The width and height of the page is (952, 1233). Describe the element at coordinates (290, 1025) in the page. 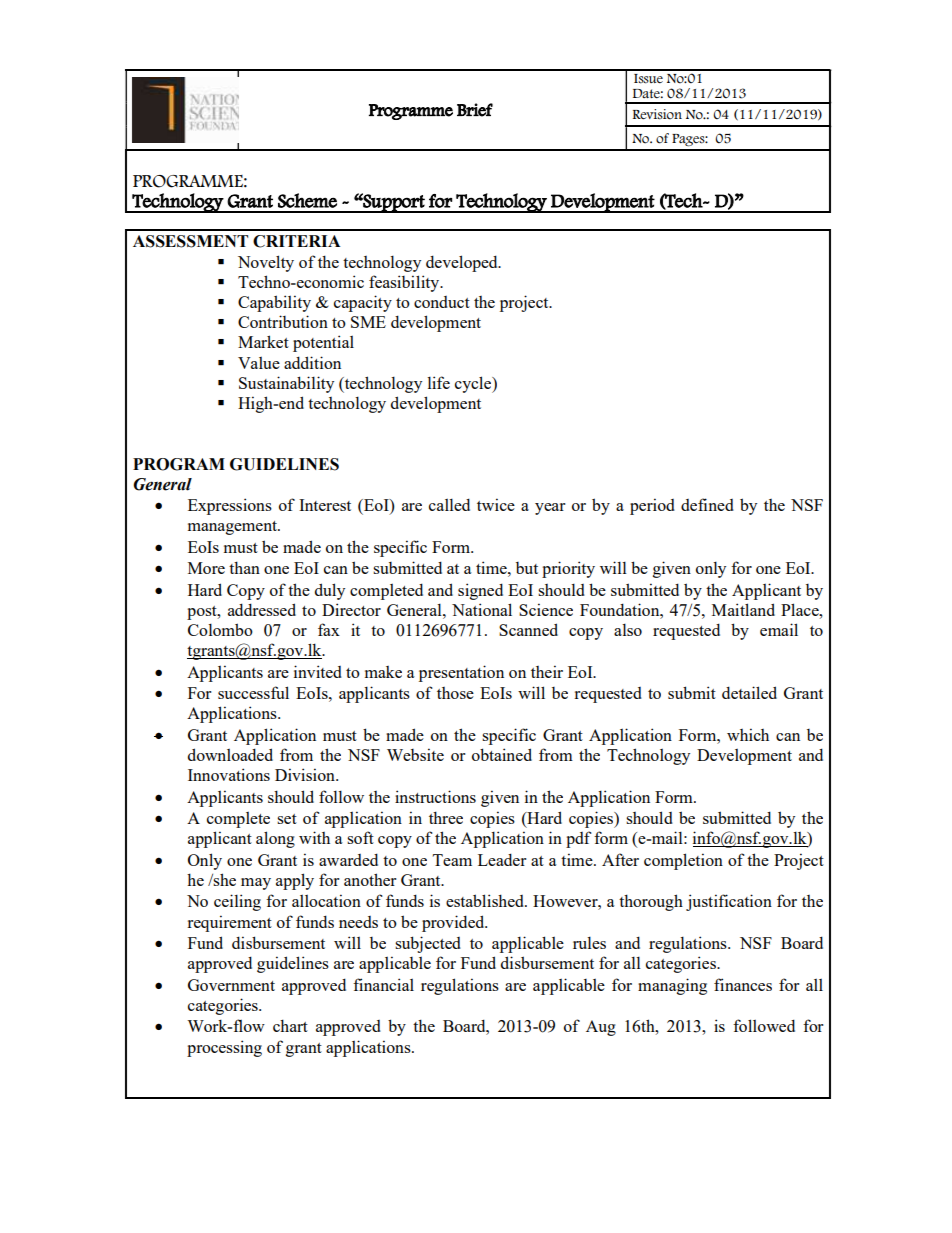

I see `chart` at that location.
